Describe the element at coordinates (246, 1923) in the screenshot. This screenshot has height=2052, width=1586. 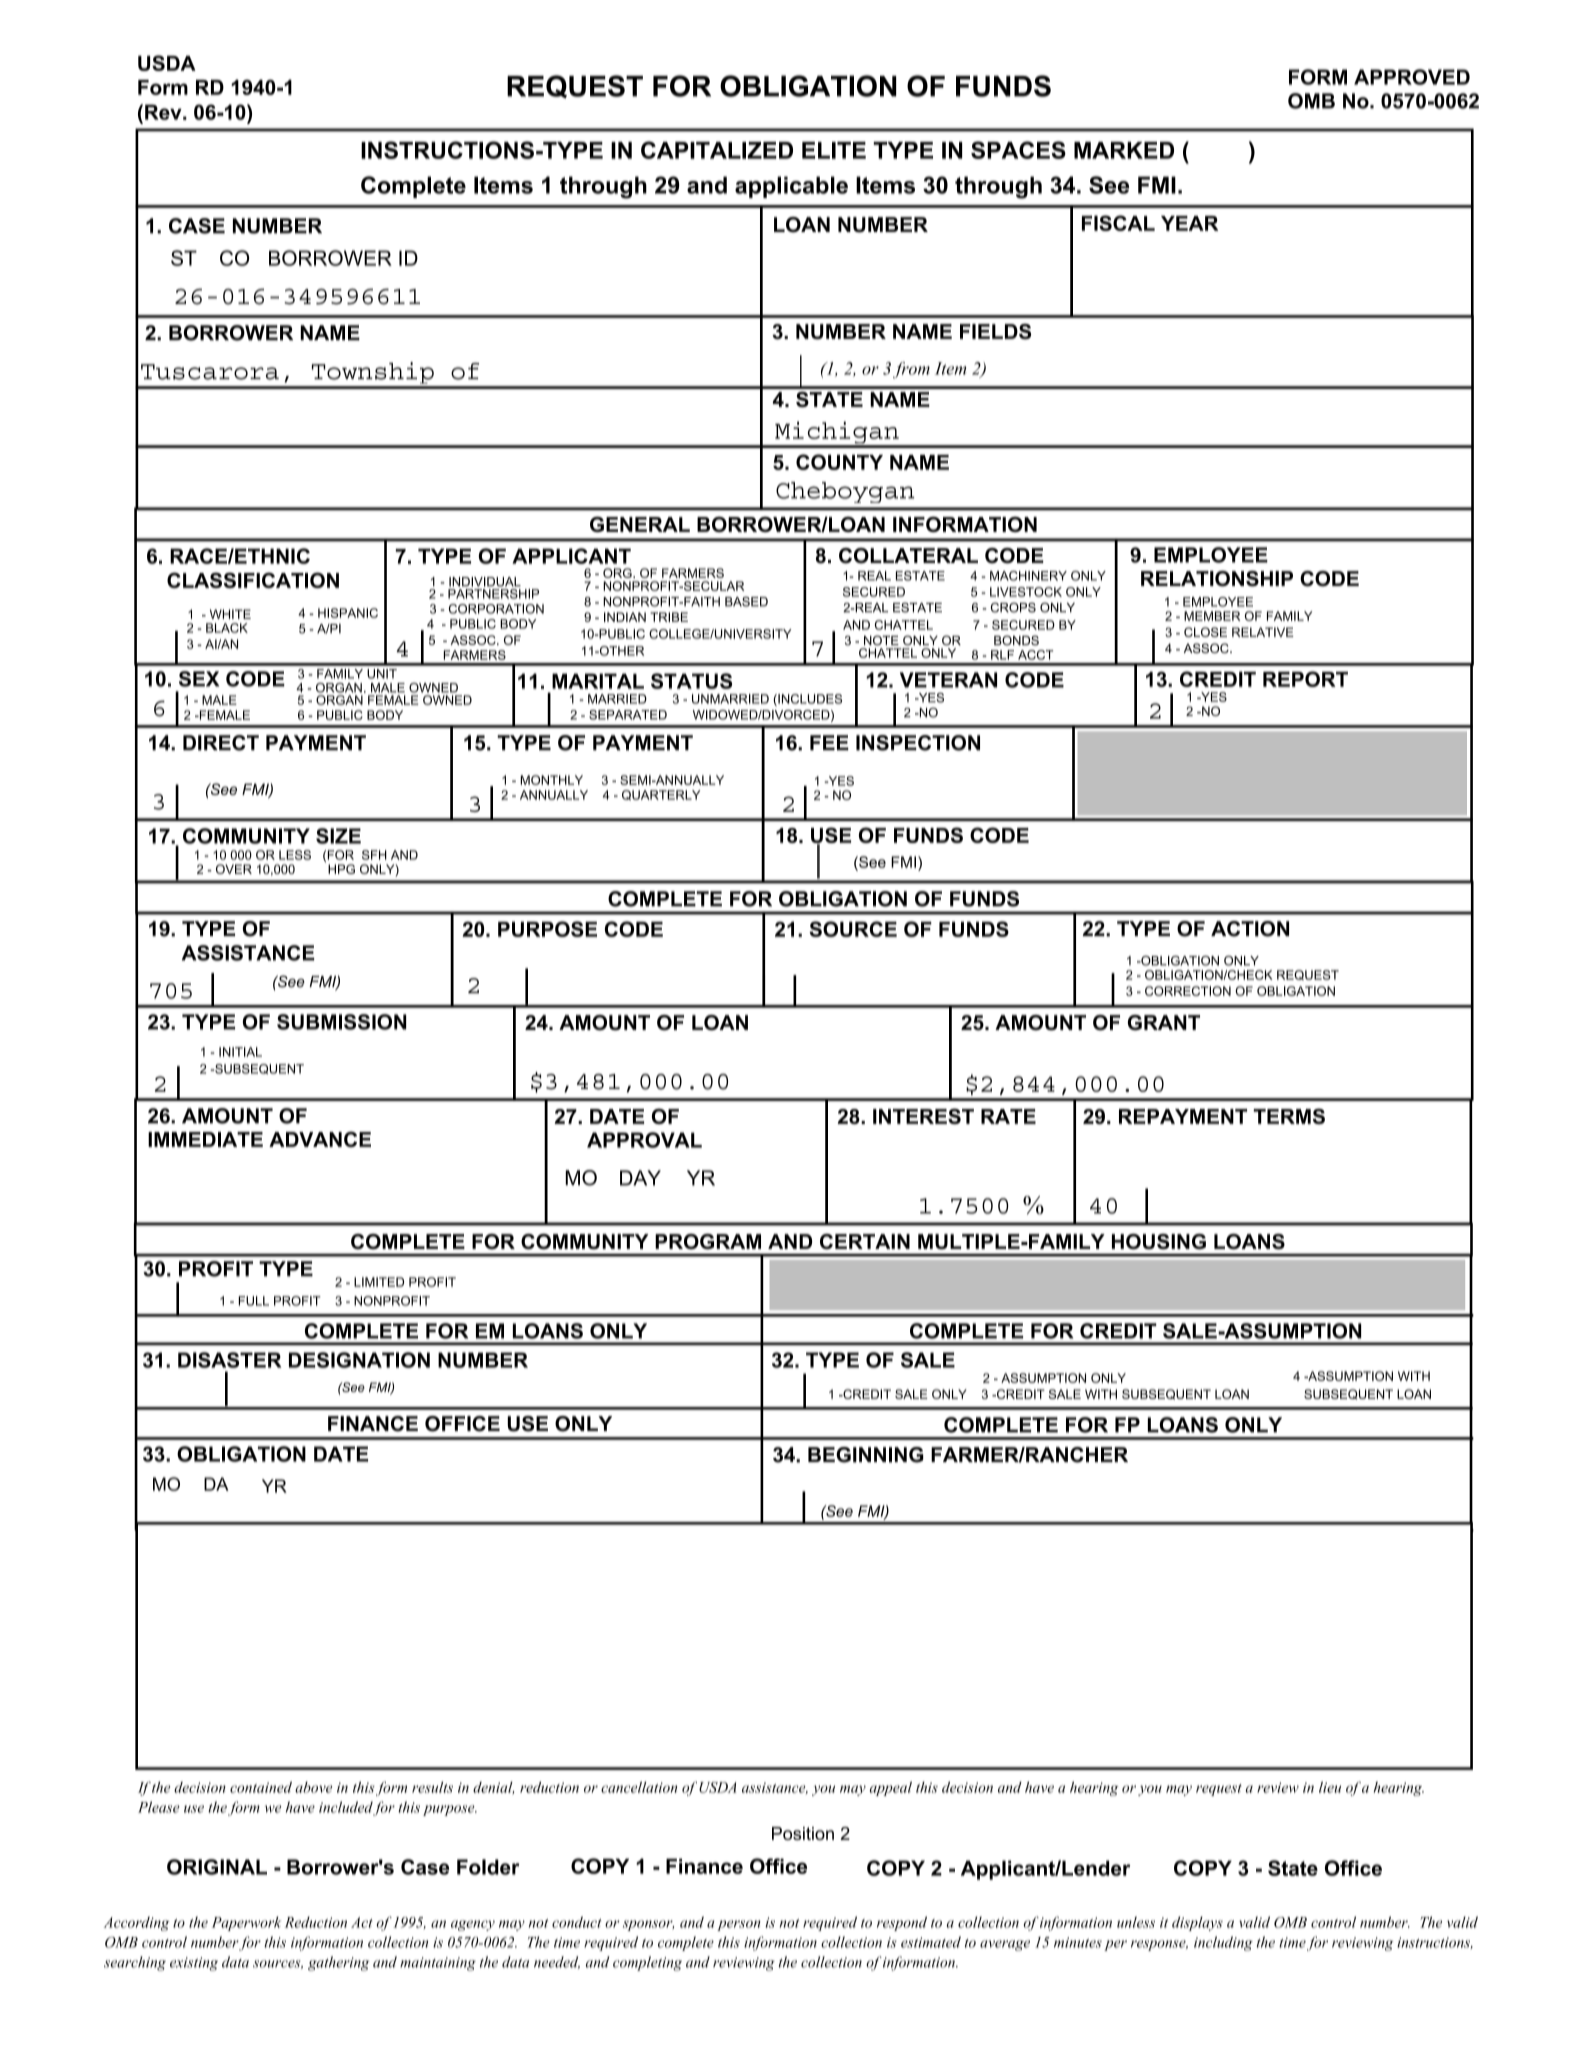
I see `Paperwork` at that location.
